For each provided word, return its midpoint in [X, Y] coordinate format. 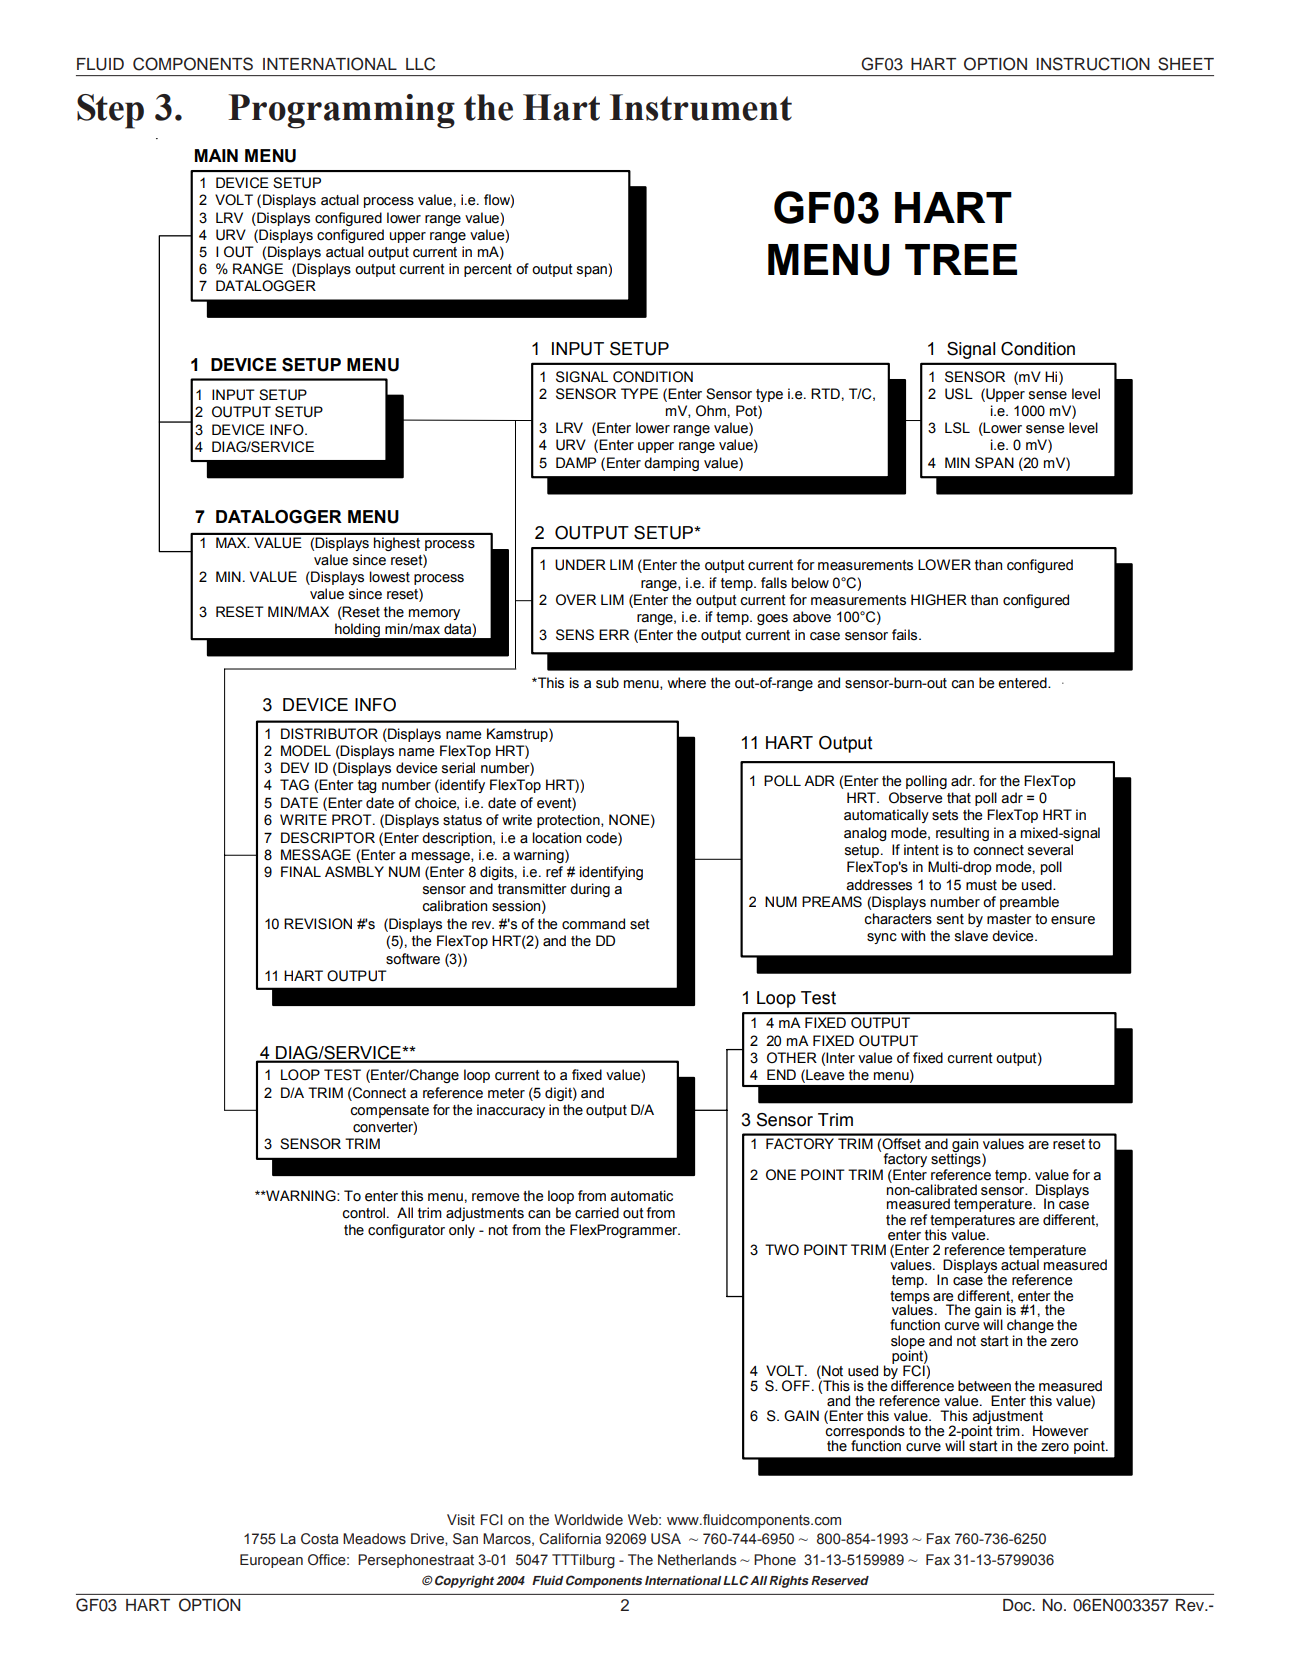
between [984, 1386]
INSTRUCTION [1093, 64]
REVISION [318, 924]
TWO [782, 1250]
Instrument [701, 107]
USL [959, 394]
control [365, 1213]
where [686, 683]
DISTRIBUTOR [329, 734]
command [593, 924]
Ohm [711, 410]
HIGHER [939, 600]
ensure [1073, 920]
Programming [341, 111]
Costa [319, 1539]
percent [488, 270]
